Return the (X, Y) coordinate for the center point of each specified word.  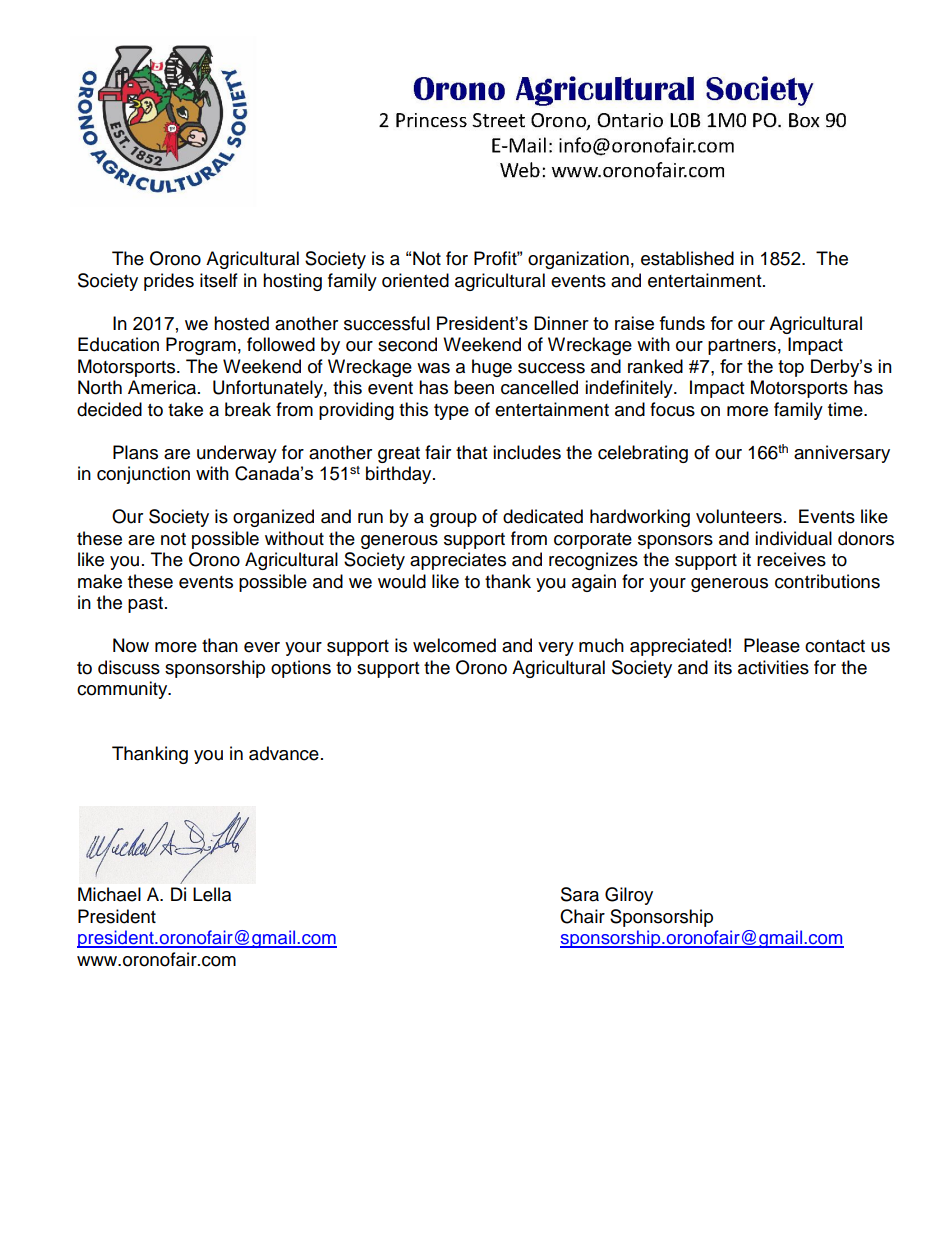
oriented (415, 280)
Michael (109, 894)
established (687, 258)
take (185, 409)
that (471, 452)
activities (773, 667)
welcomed (454, 645)
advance (284, 753)
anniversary (842, 454)
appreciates (458, 561)
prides (169, 282)
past (145, 605)
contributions (827, 581)
